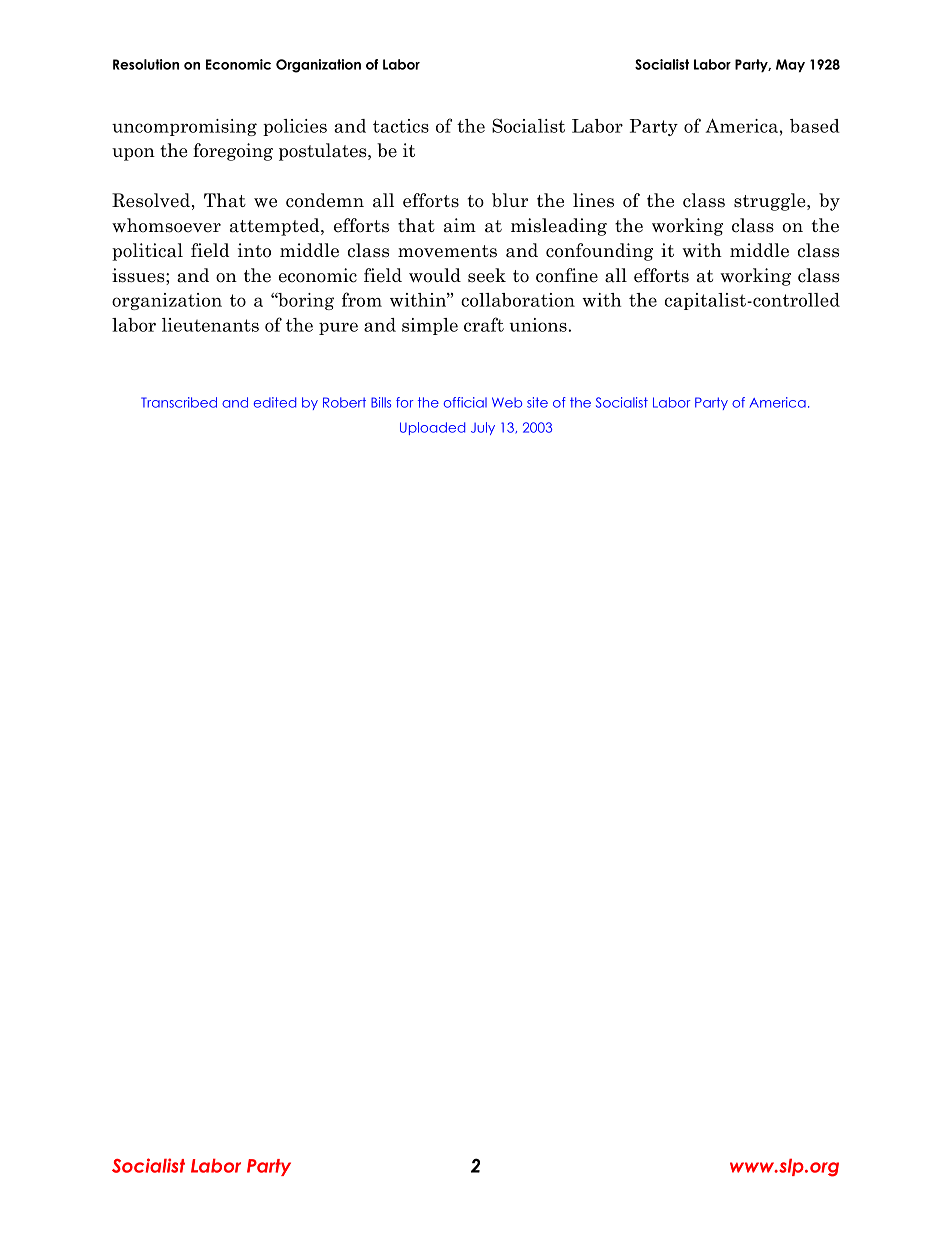 The image size is (952, 1233). What do you see at coordinates (401, 126) in the image?
I see `tactics` at bounding box center [401, 126].
